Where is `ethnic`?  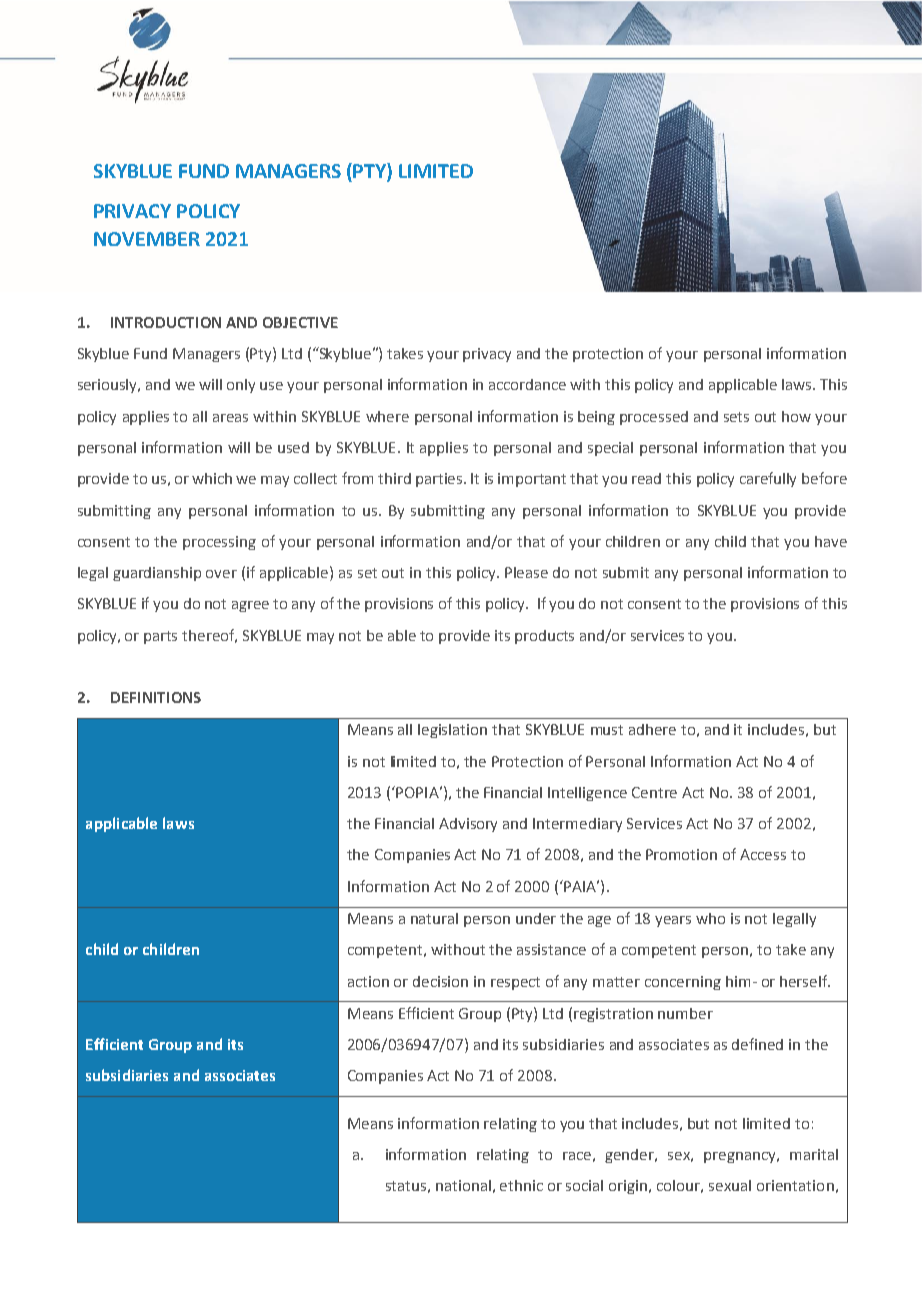 ethnic is located at coordinates (521, 1185).
